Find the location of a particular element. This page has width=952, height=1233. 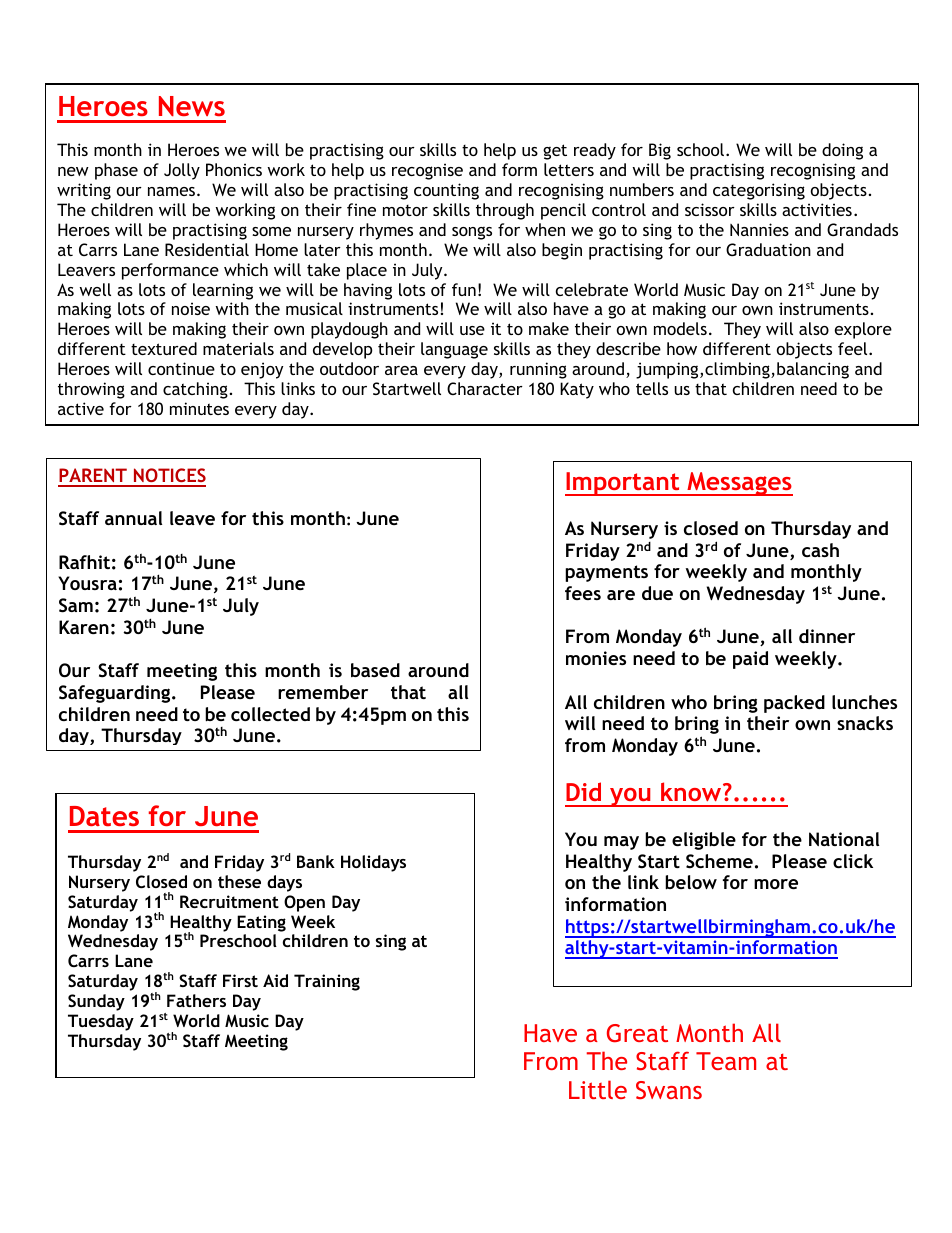

Little is located at coordinates (598, 1089).
